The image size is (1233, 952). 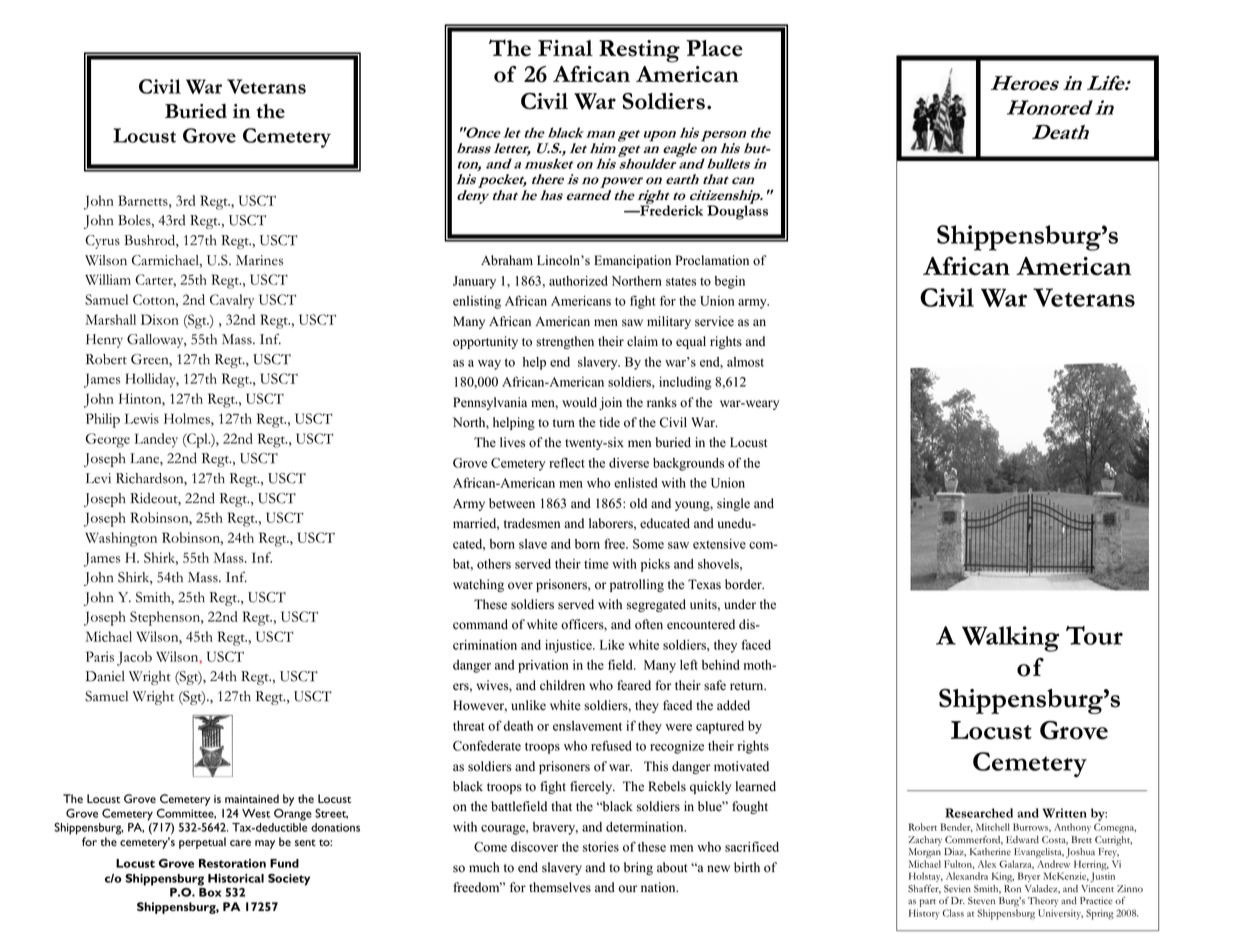 I want to click on Final, so click(x=565, y=48).
